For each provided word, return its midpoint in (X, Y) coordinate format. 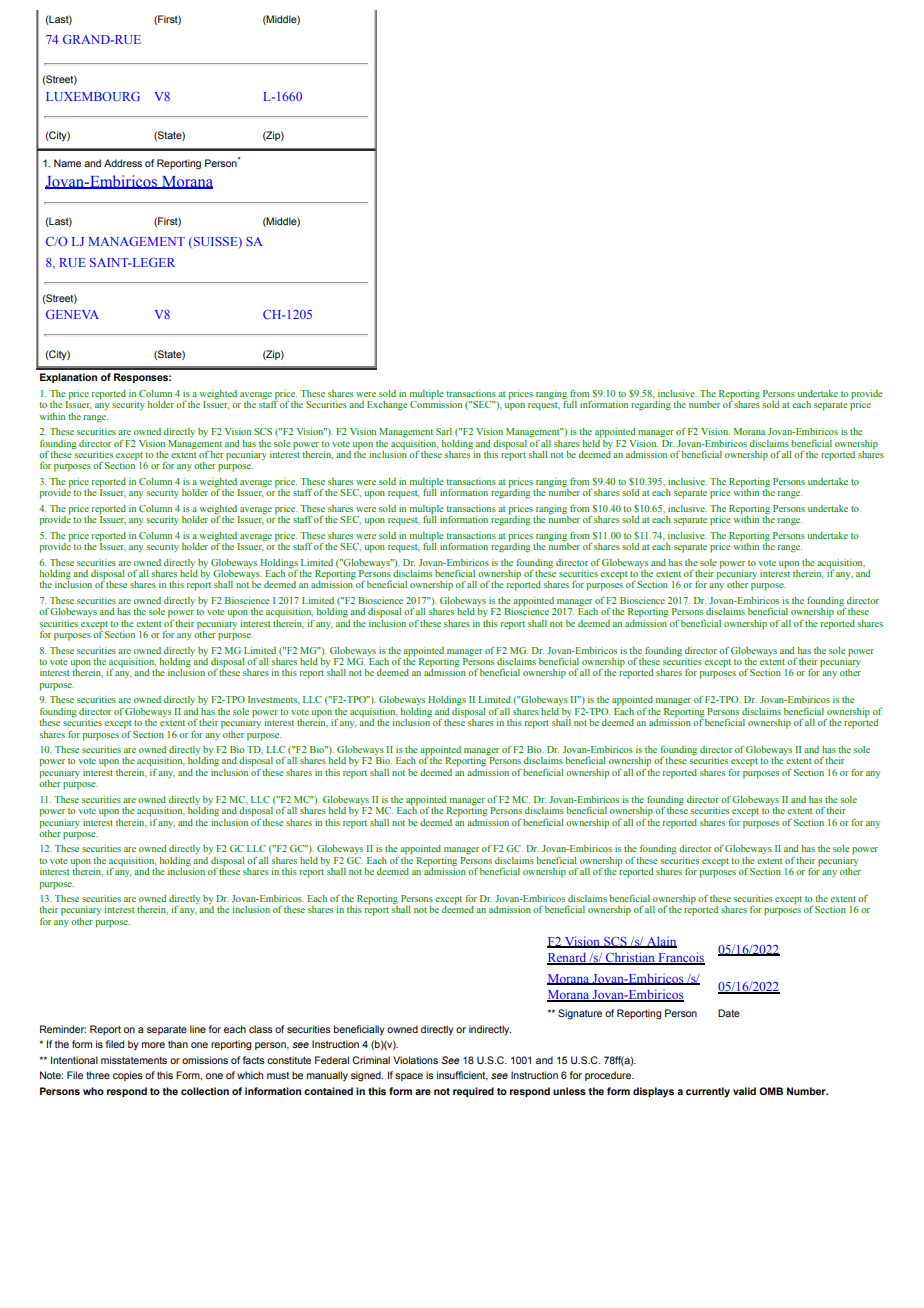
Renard (567, 958)
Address (123, 163)
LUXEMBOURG (93, 96)
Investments (274, 700)
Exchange (387, 405)
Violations (415, 1060)
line (198, 1029)
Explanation (68, 378)
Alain (661, 942)
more (153, 1045)
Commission (436, 403)
